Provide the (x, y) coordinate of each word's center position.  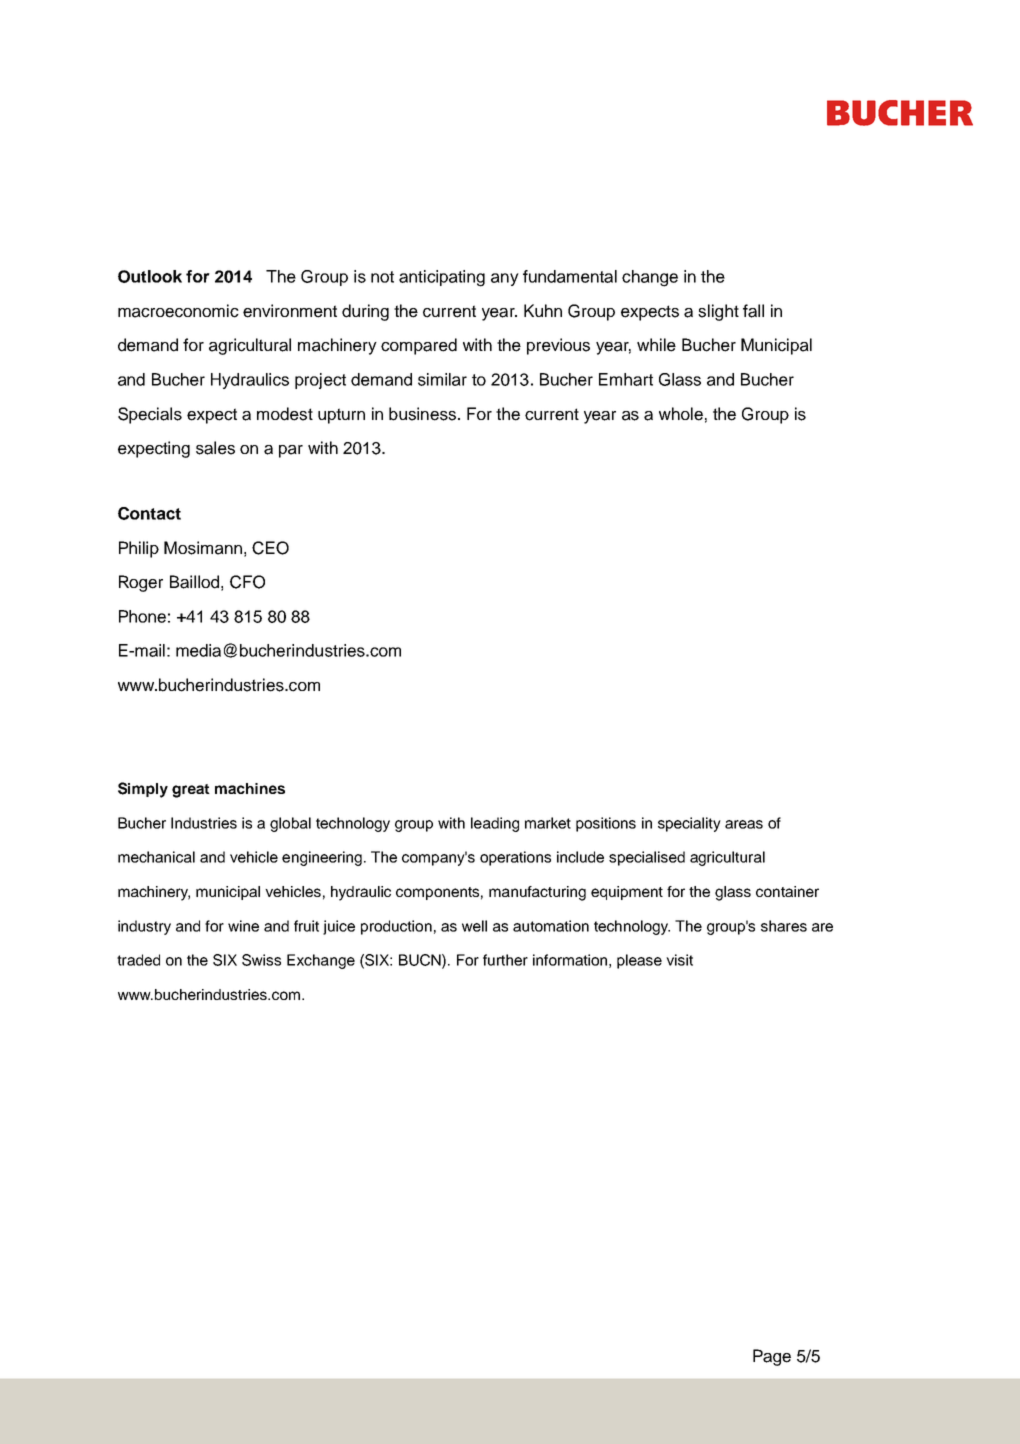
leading (495, 824)
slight (718, 312)
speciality (689, 824)
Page (772, 1357)
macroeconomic (178, 311)
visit (679, 960)
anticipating (442, 278)
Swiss (261, 960)
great (191, 791)
